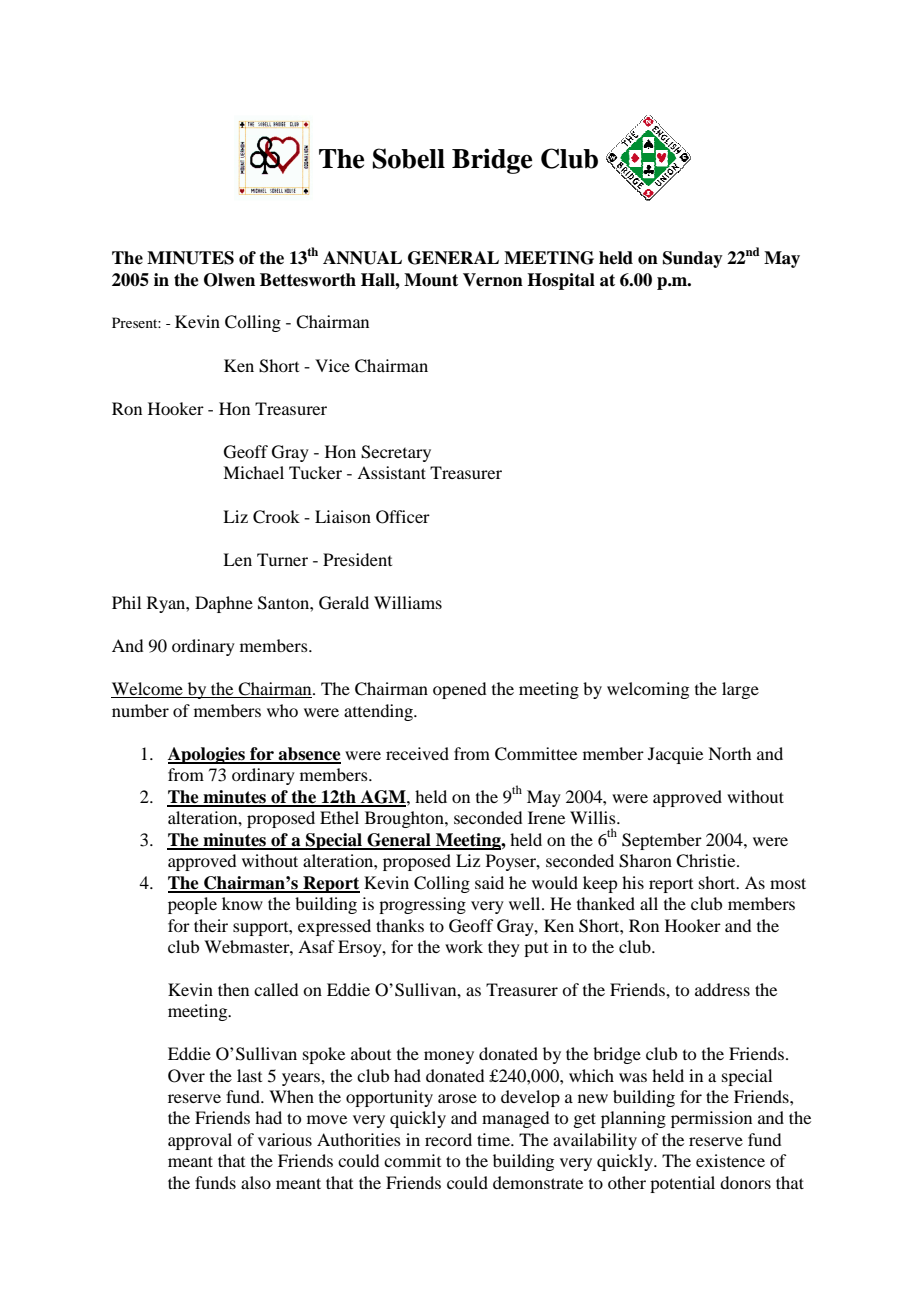 The width and height of the image is (924, 1308). I want to click on Apologies, so click(207, 755).
